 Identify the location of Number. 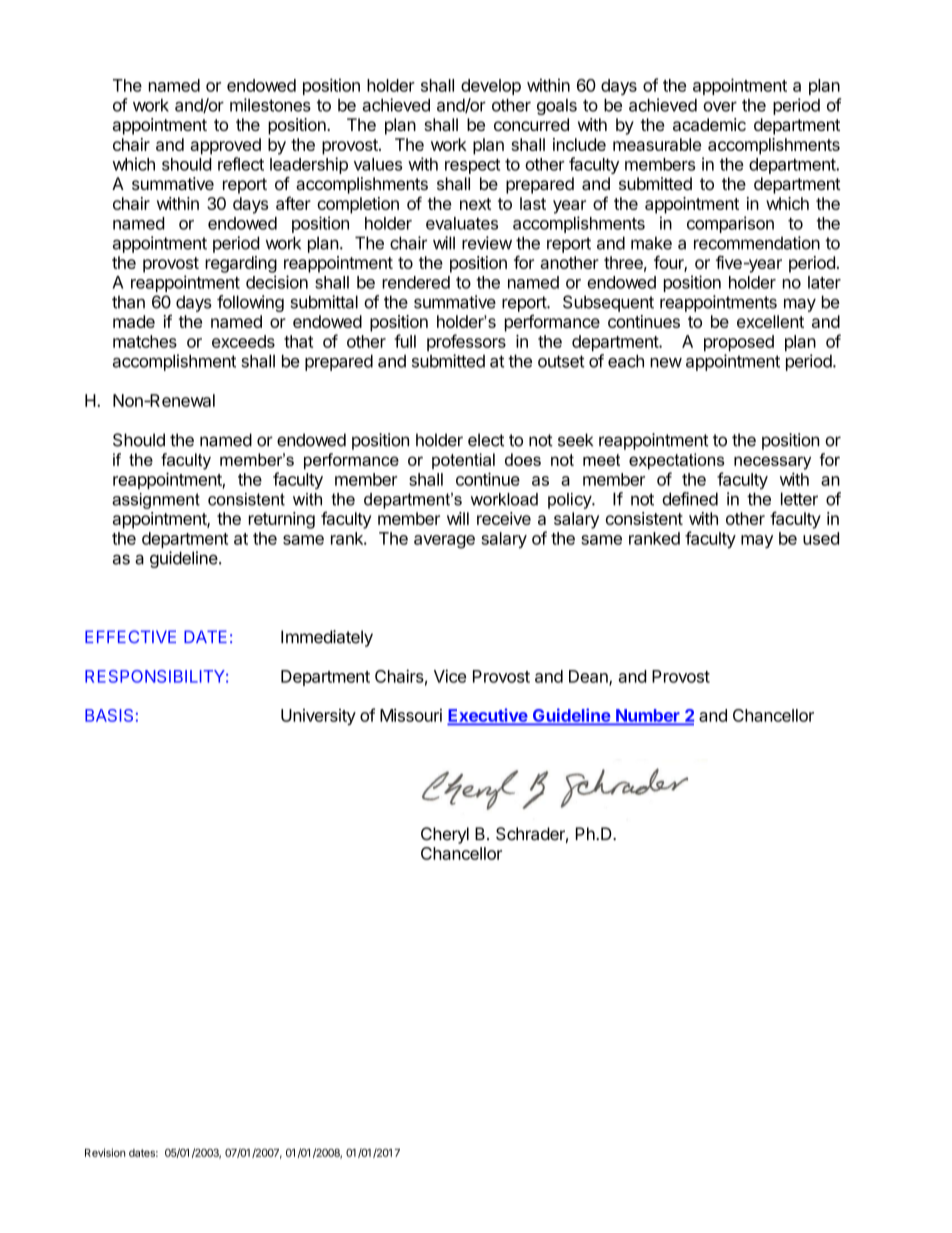
(648, 716).
